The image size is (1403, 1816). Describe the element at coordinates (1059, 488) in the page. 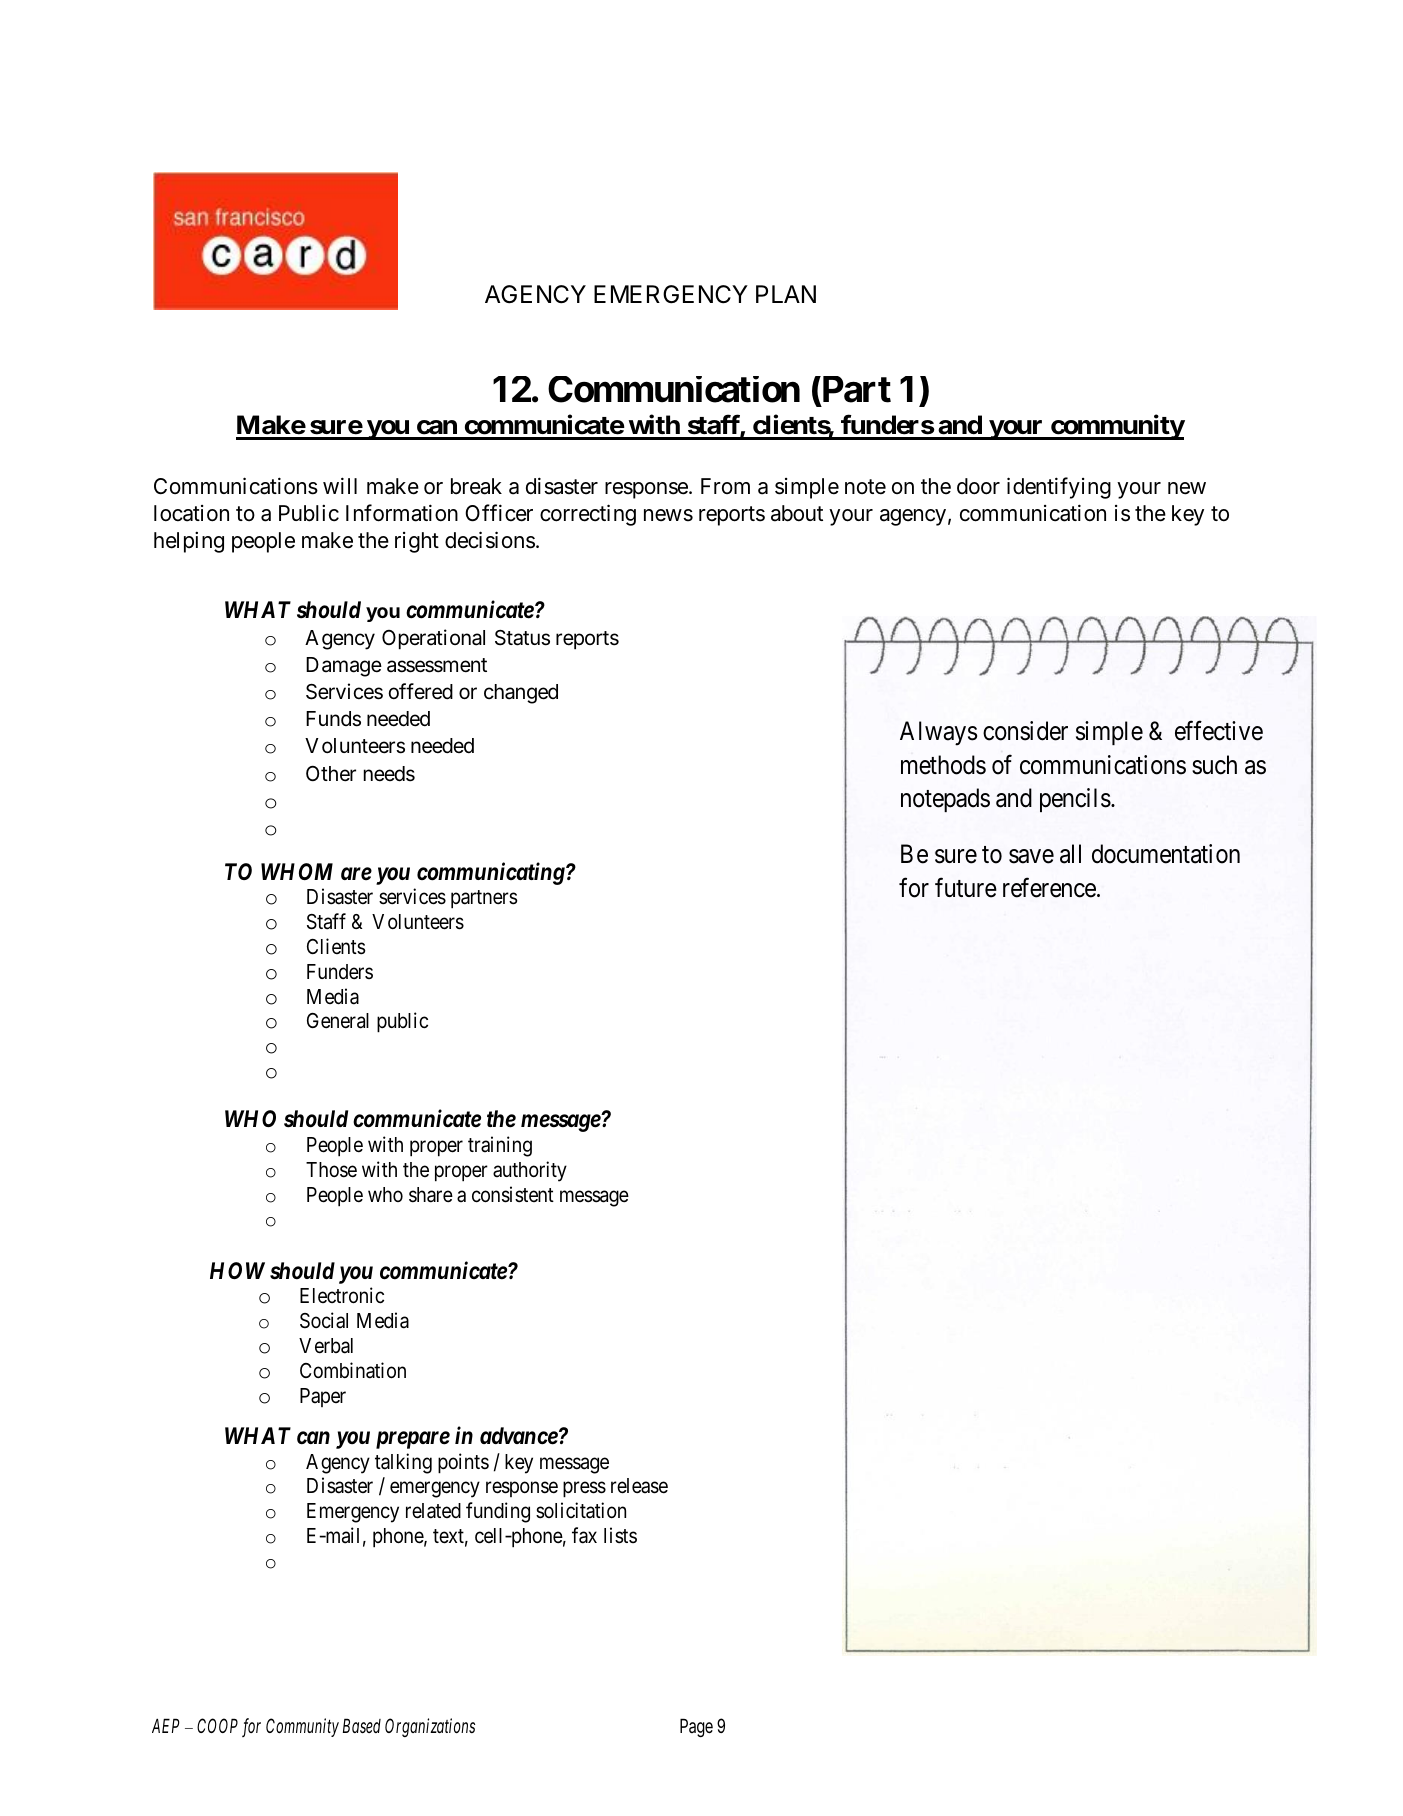

I see `identifying` at that location.
